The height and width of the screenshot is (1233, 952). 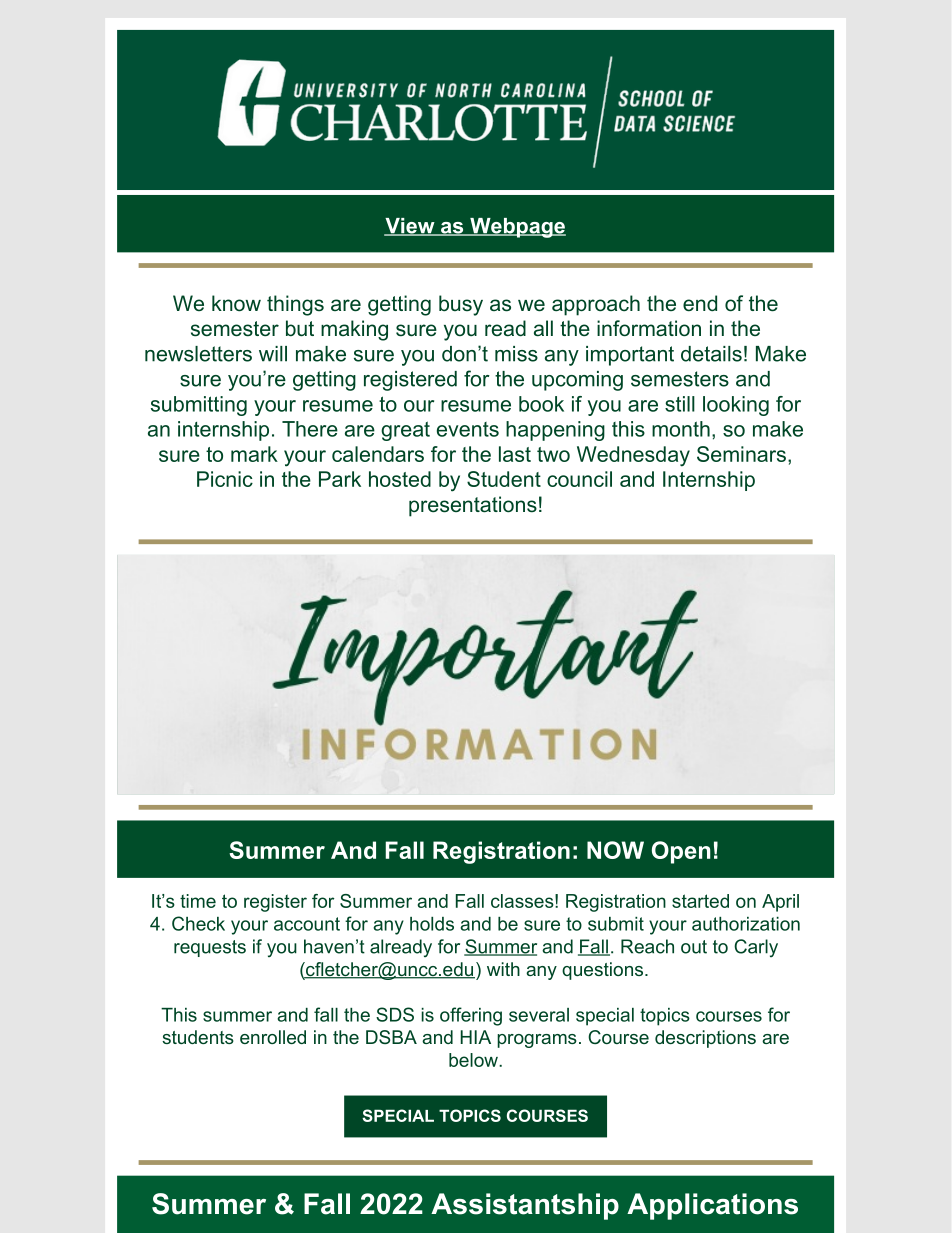 What do you see at coordinates (649, 328) in the screenshot?
I see `information` at bounding box center [649, 328].
